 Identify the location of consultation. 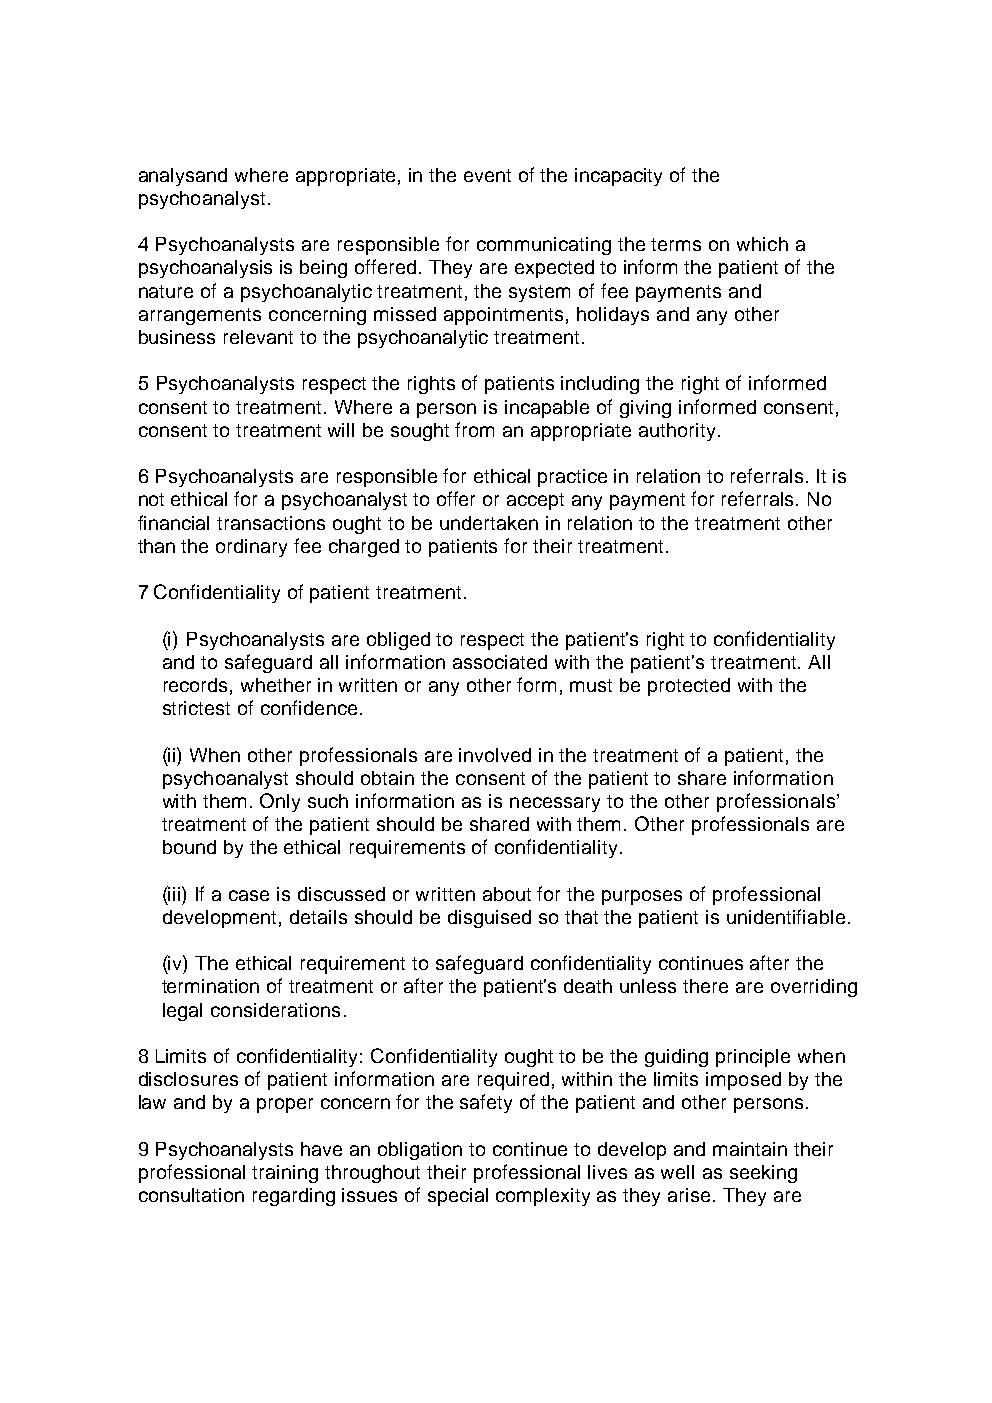
(191, 1195).
